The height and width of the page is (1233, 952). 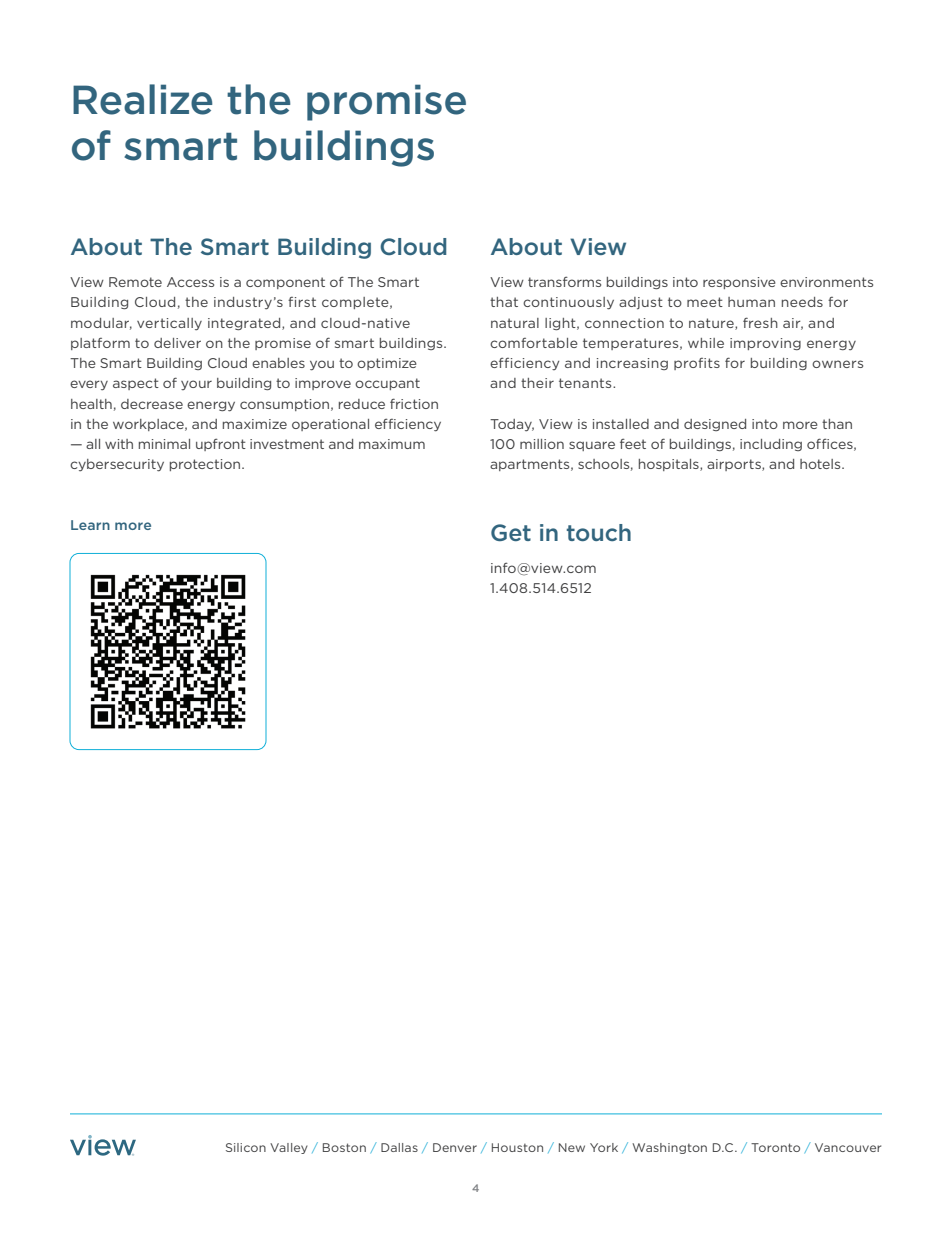 What do you see at coordinates (599, 532) in the page?
I see `touch` at bounding box center [599, 532].
